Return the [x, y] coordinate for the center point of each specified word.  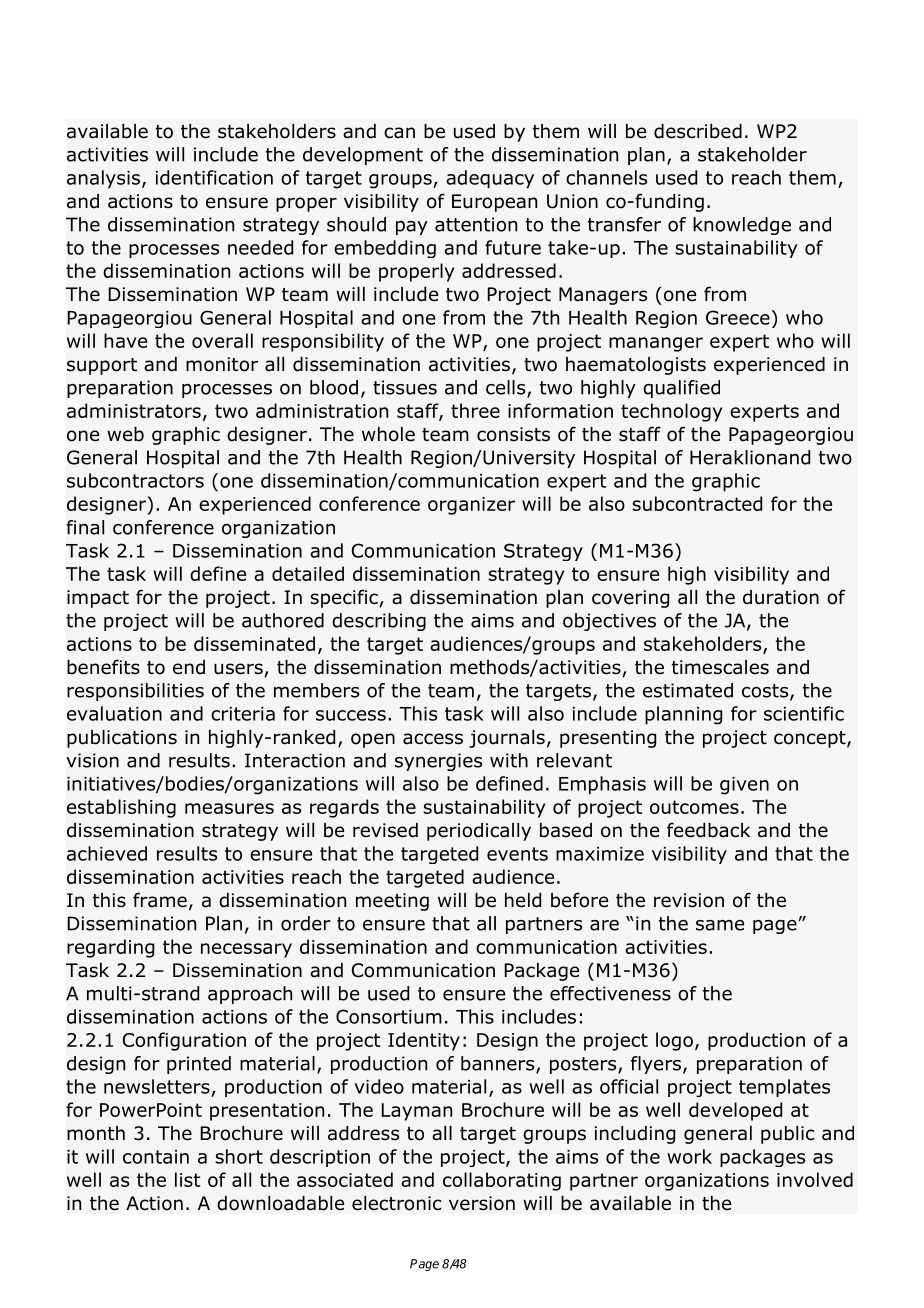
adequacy [490, 179]
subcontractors [135, 480]
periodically [479, 832]
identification [214, 177]
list [188, 1179]
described [698, 131]
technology [671, 412]
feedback [708, 830]
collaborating [502, 1181]
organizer [471, 506]
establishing [121, 808]
